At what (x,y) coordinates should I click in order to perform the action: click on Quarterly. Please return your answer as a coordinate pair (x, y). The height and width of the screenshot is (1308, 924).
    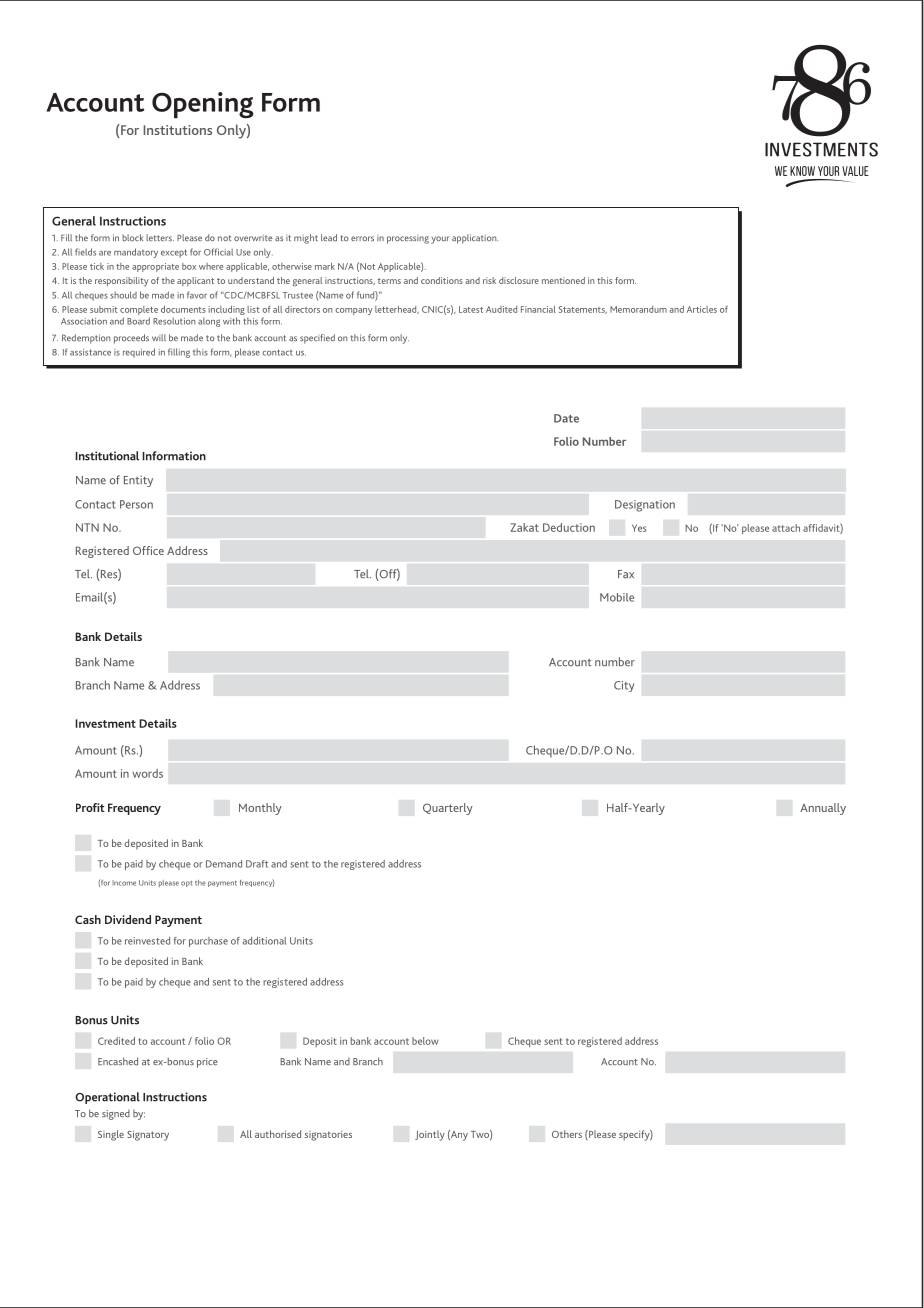
    Looking at the image, I should click on (448, 809).
